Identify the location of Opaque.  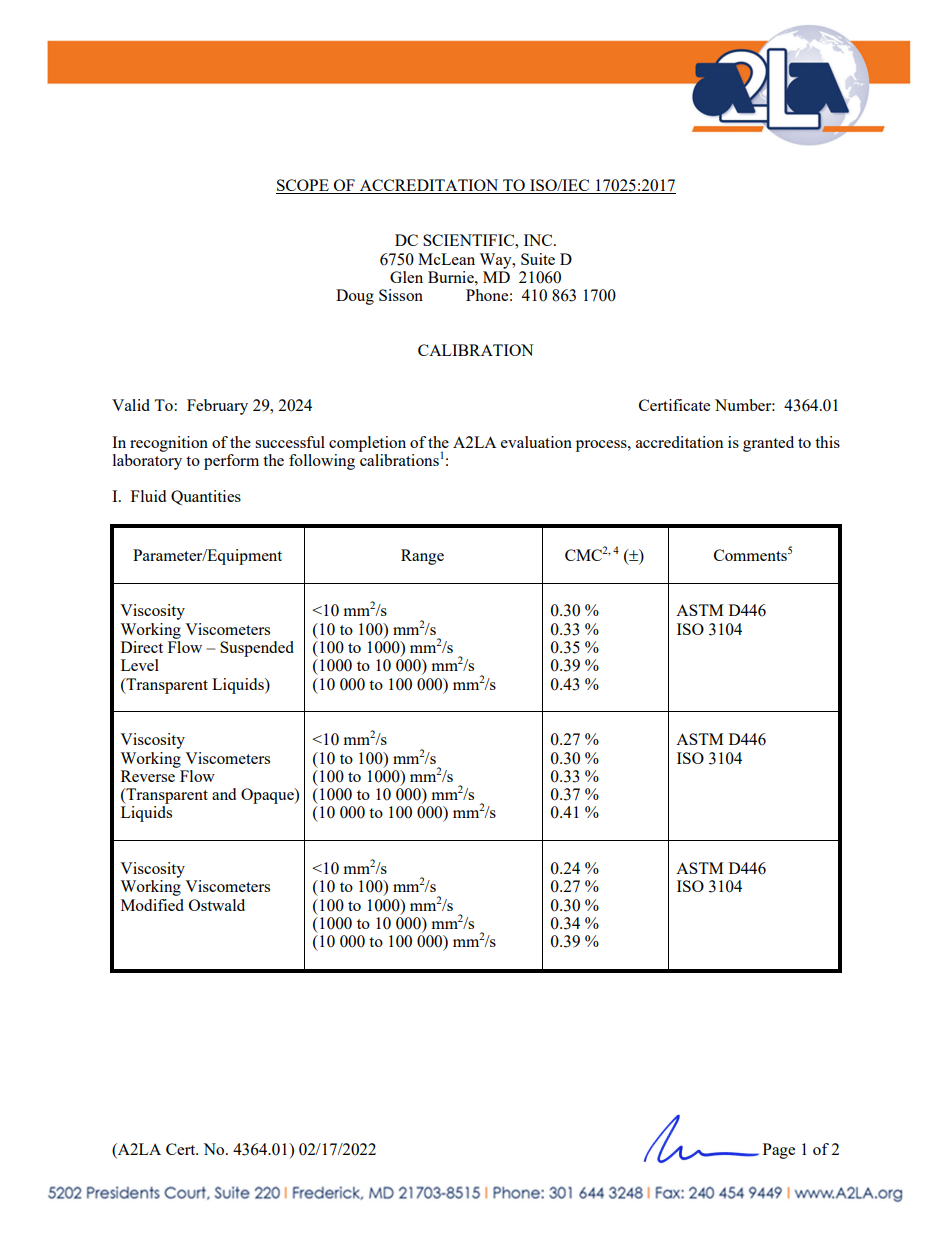
(268, 796).
